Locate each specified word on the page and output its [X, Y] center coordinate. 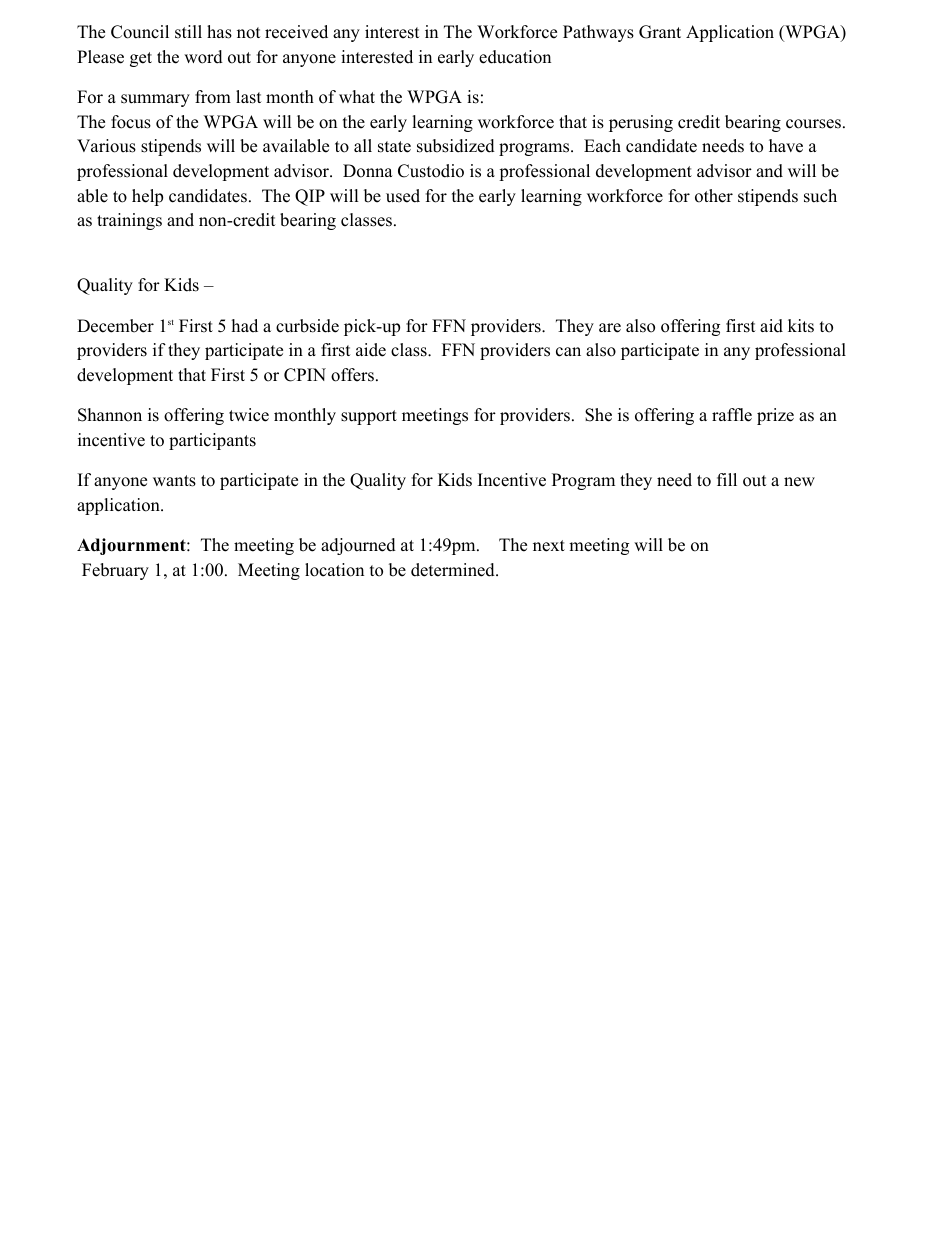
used [403, 196]
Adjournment [132, 546]
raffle [732, 415]
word [203, 57]
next [549, 546]
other [714, 196]
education [515, 57]
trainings [129, 221]
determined [454, 570]
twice [249, 415]
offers [352, 375]
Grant [660, 32]
